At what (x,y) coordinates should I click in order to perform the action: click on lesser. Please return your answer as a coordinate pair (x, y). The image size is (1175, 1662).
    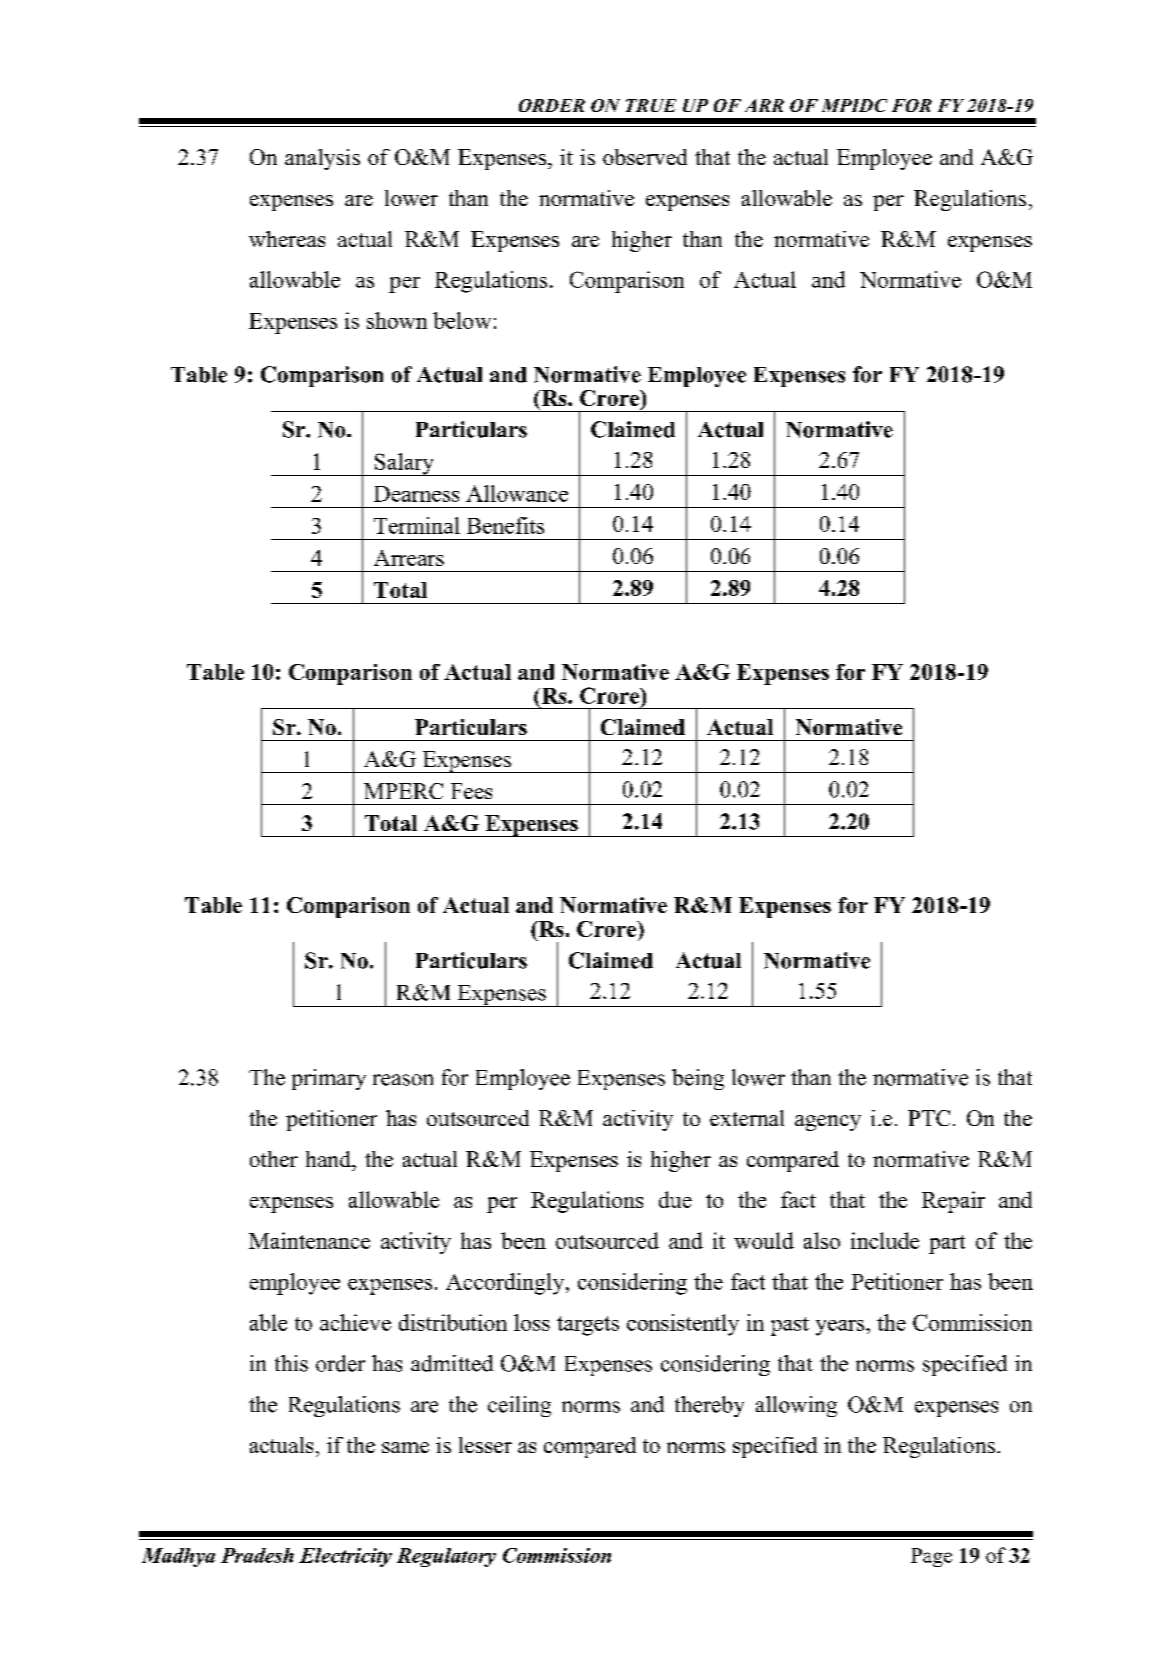
    Looking at the image, I should click on (485, 1445).
